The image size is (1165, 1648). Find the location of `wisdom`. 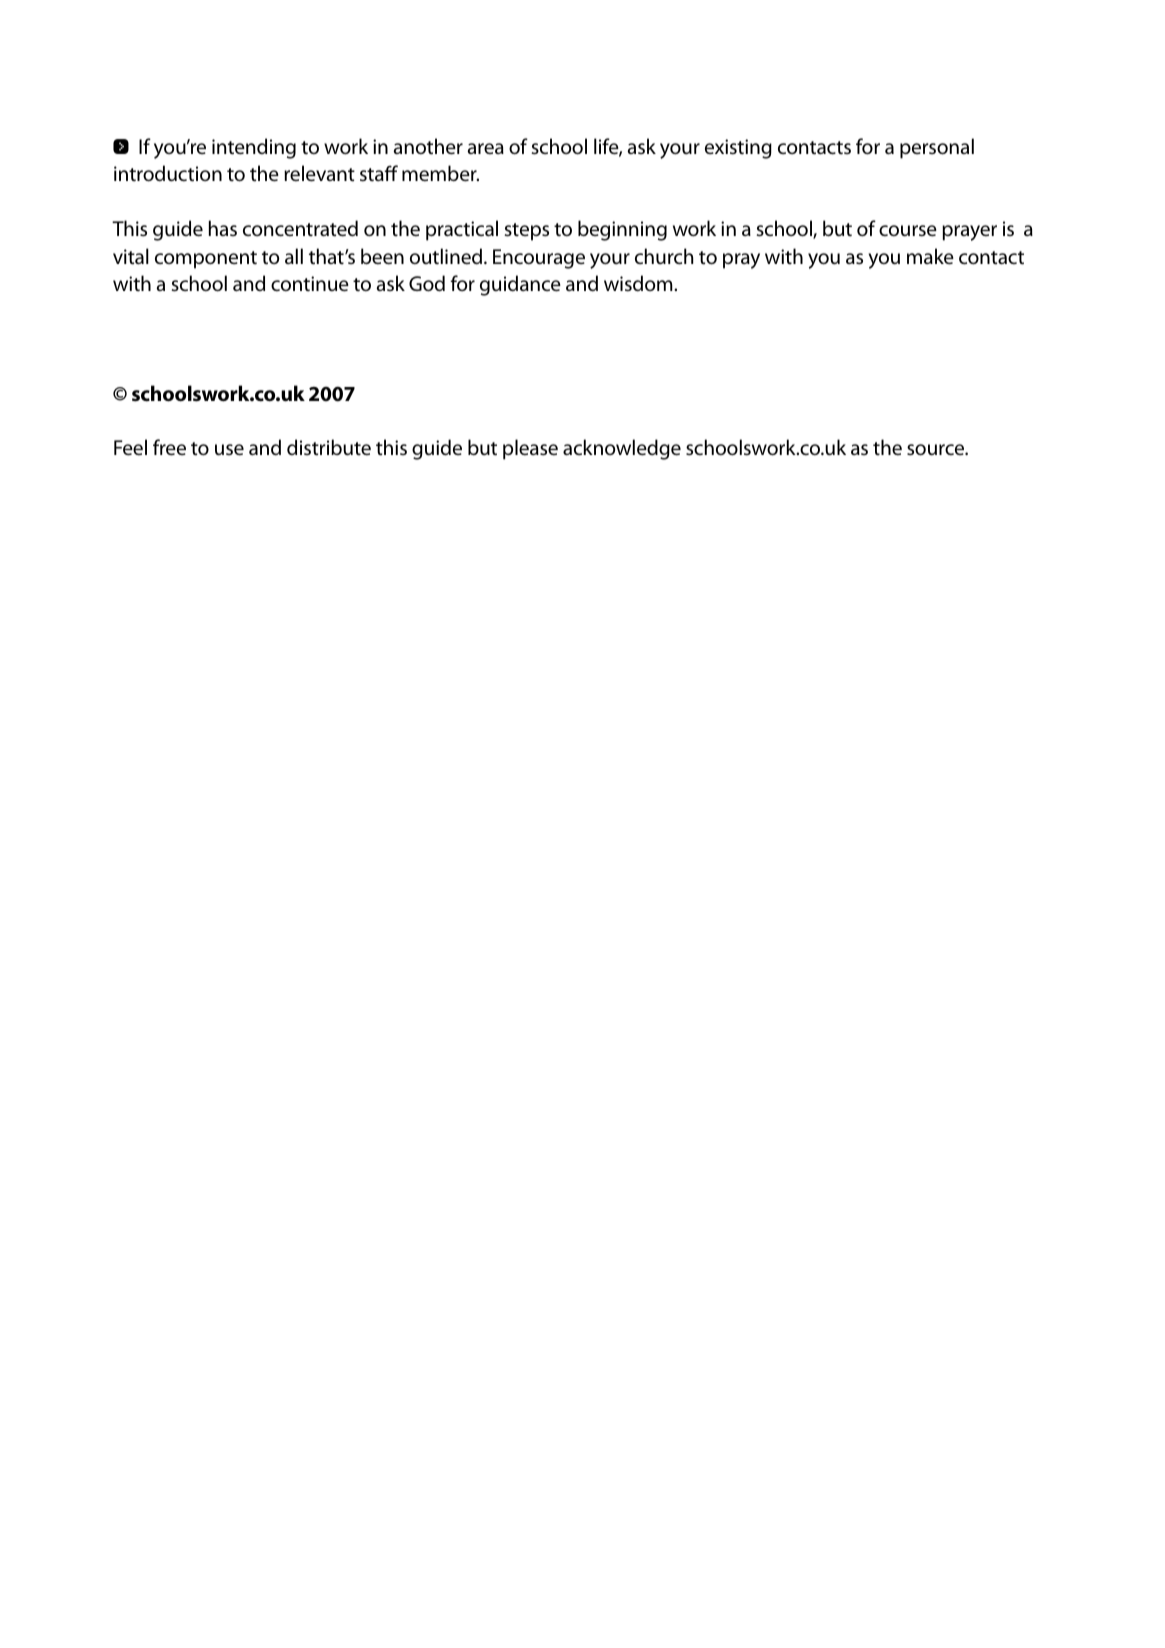

wisdom is located at coordinates (639, 283).
